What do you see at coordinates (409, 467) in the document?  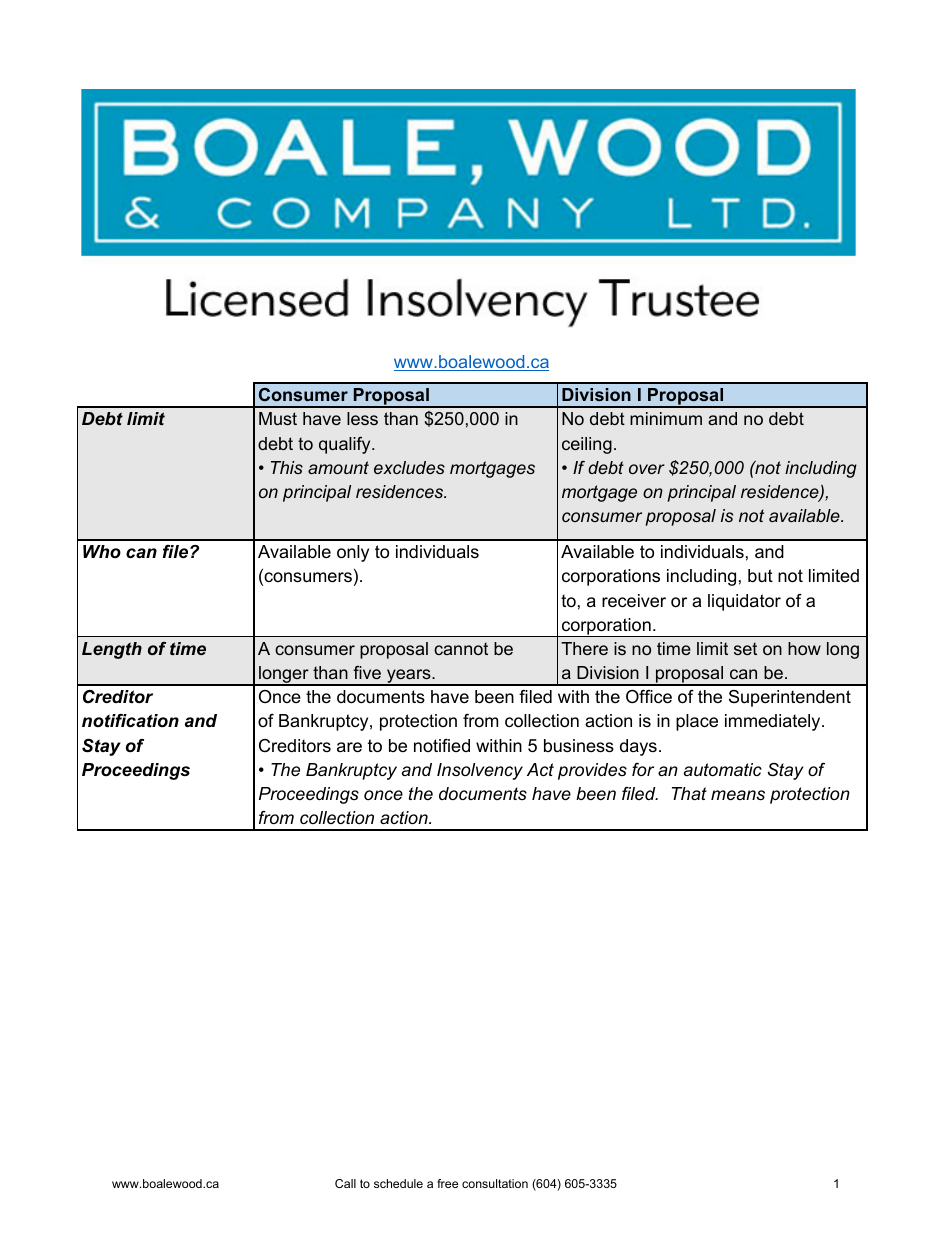 I see `excludes` at bounding box center [409, 467].
